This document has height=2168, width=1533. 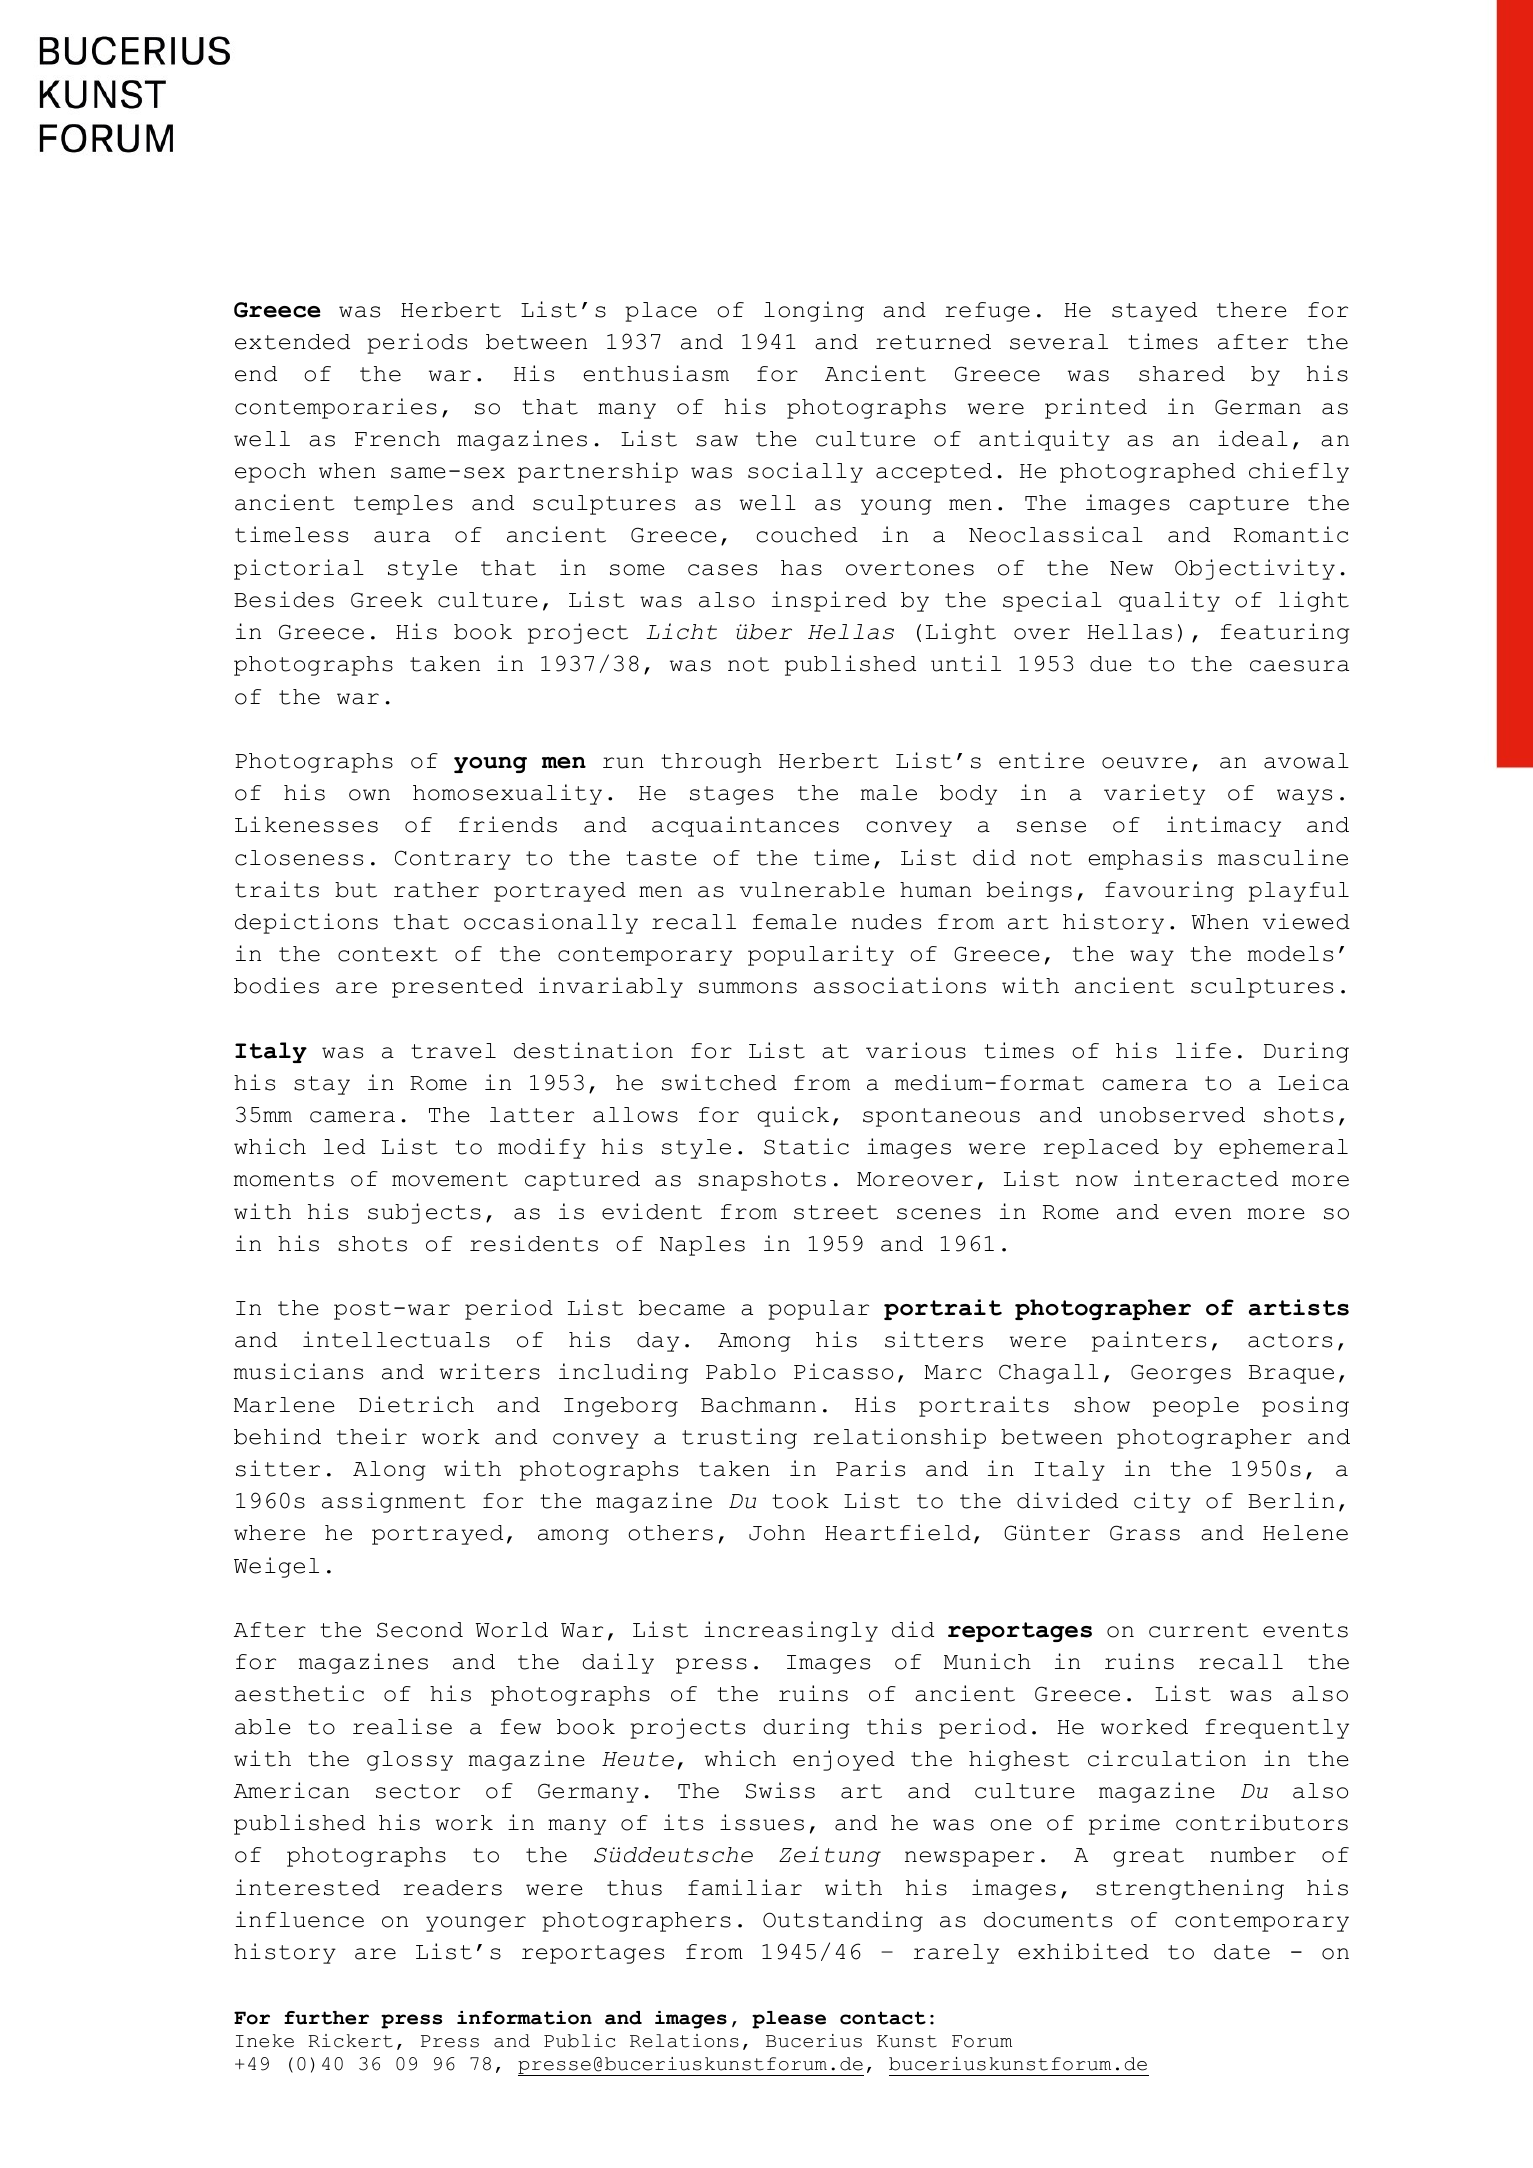 I want to click on further, so click(x=326, y=2018).
